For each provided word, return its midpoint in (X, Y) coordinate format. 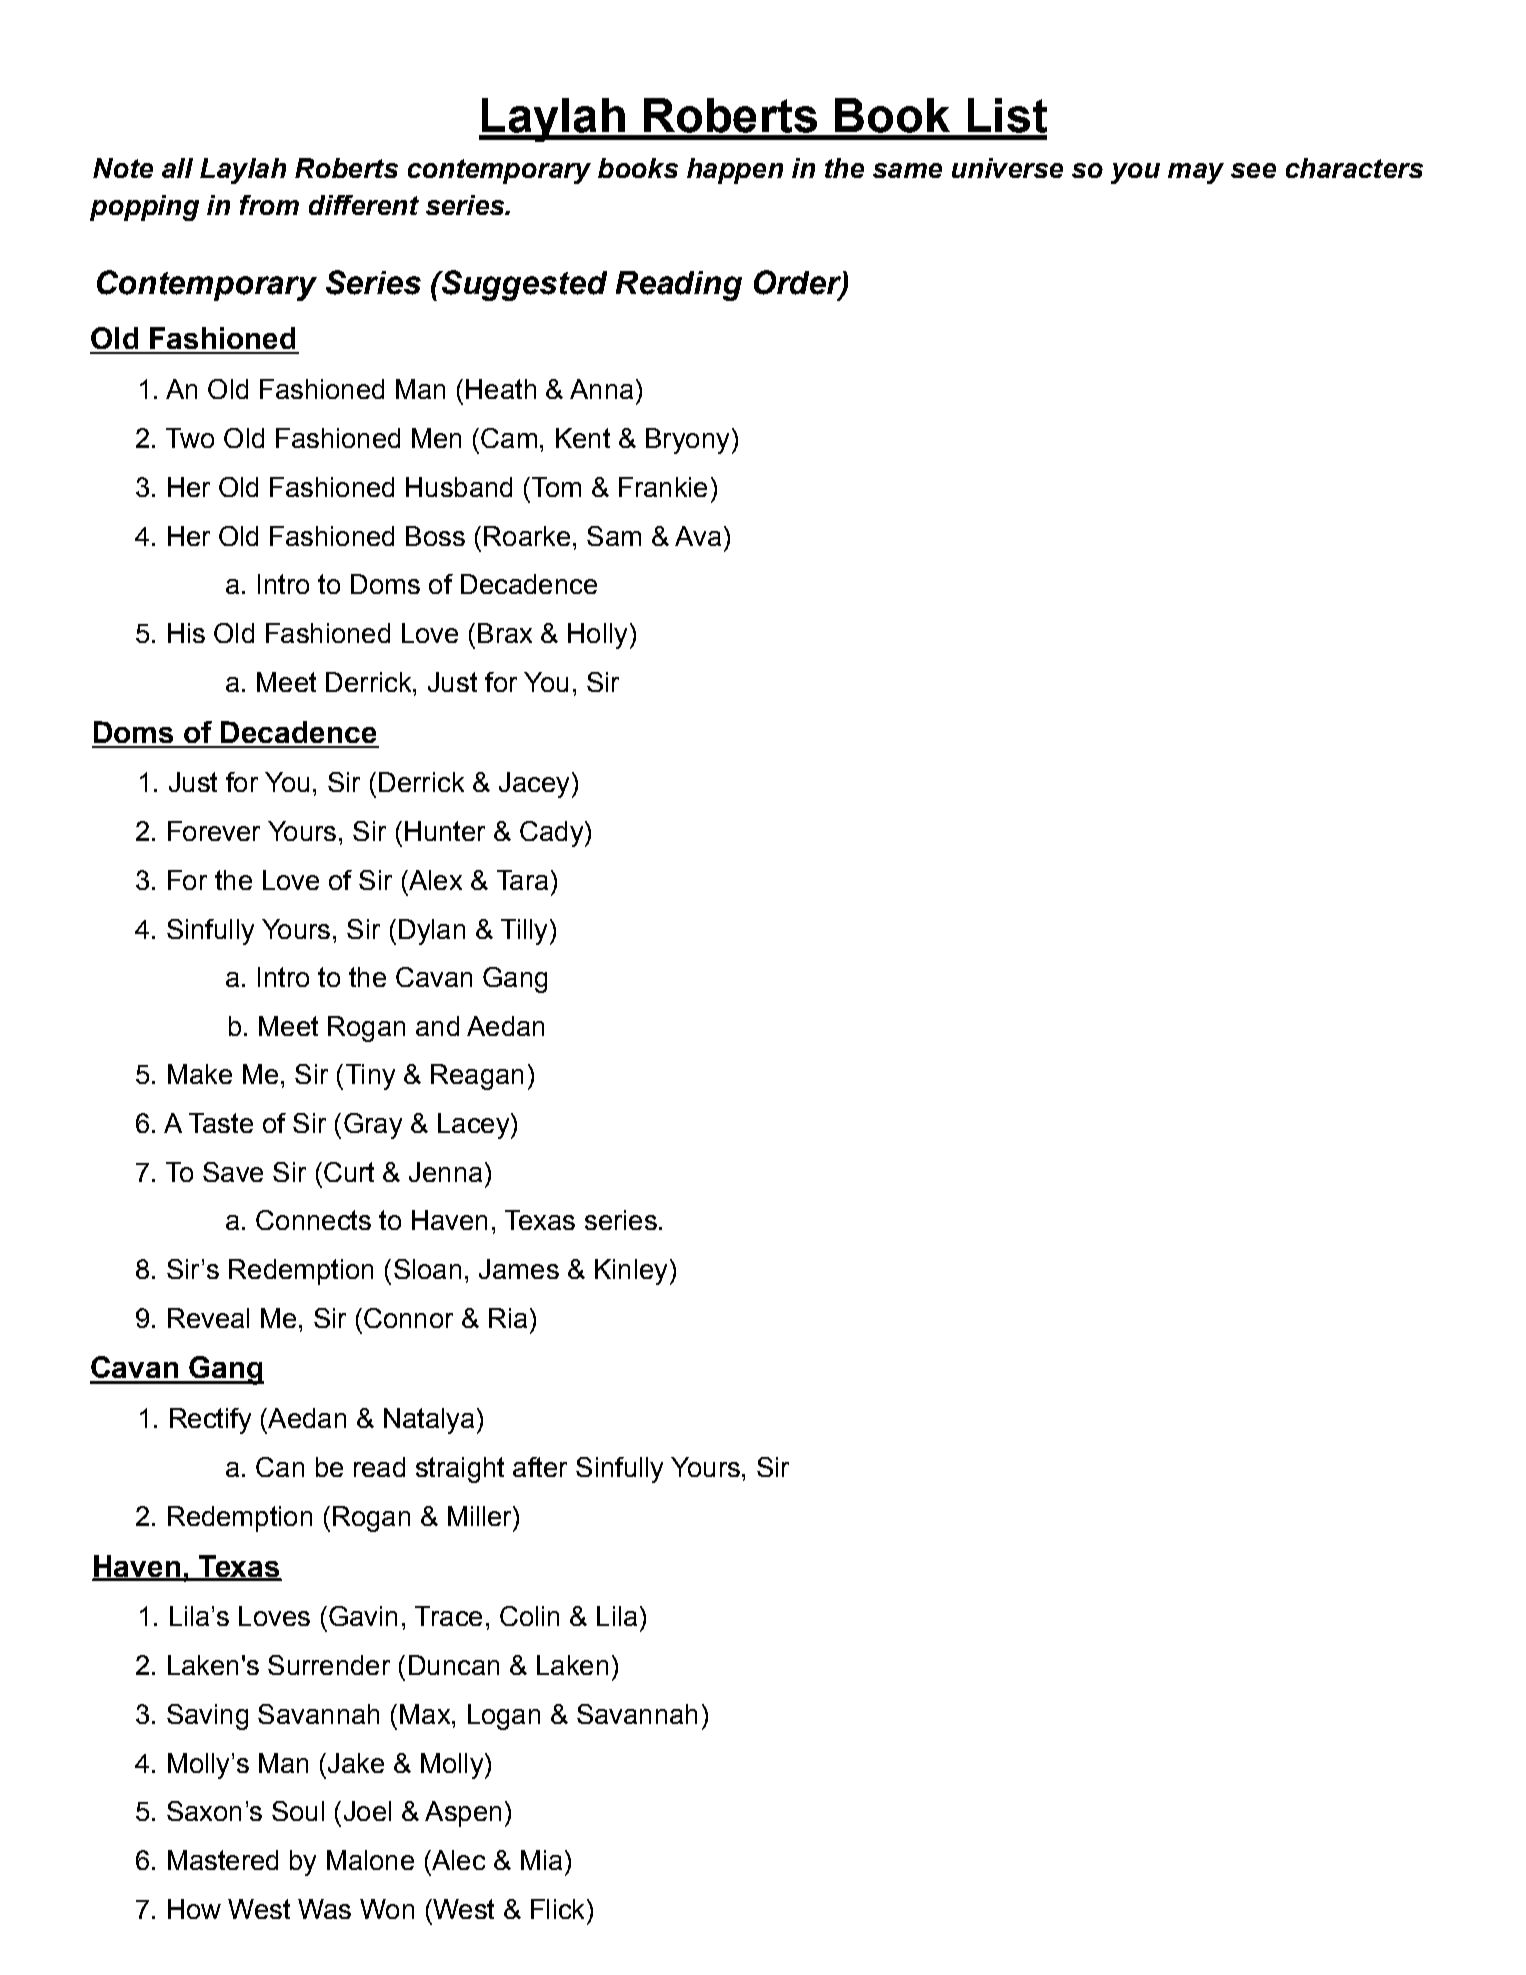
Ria (508, 1318)
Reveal (208, 1318)
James (519, 1269)
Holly (597, 636)
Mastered (223, 1860)
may (1196, 173)
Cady (553, 834)
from (269, 205)
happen (735, 171)
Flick (559, 1909)
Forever (214, 831)
